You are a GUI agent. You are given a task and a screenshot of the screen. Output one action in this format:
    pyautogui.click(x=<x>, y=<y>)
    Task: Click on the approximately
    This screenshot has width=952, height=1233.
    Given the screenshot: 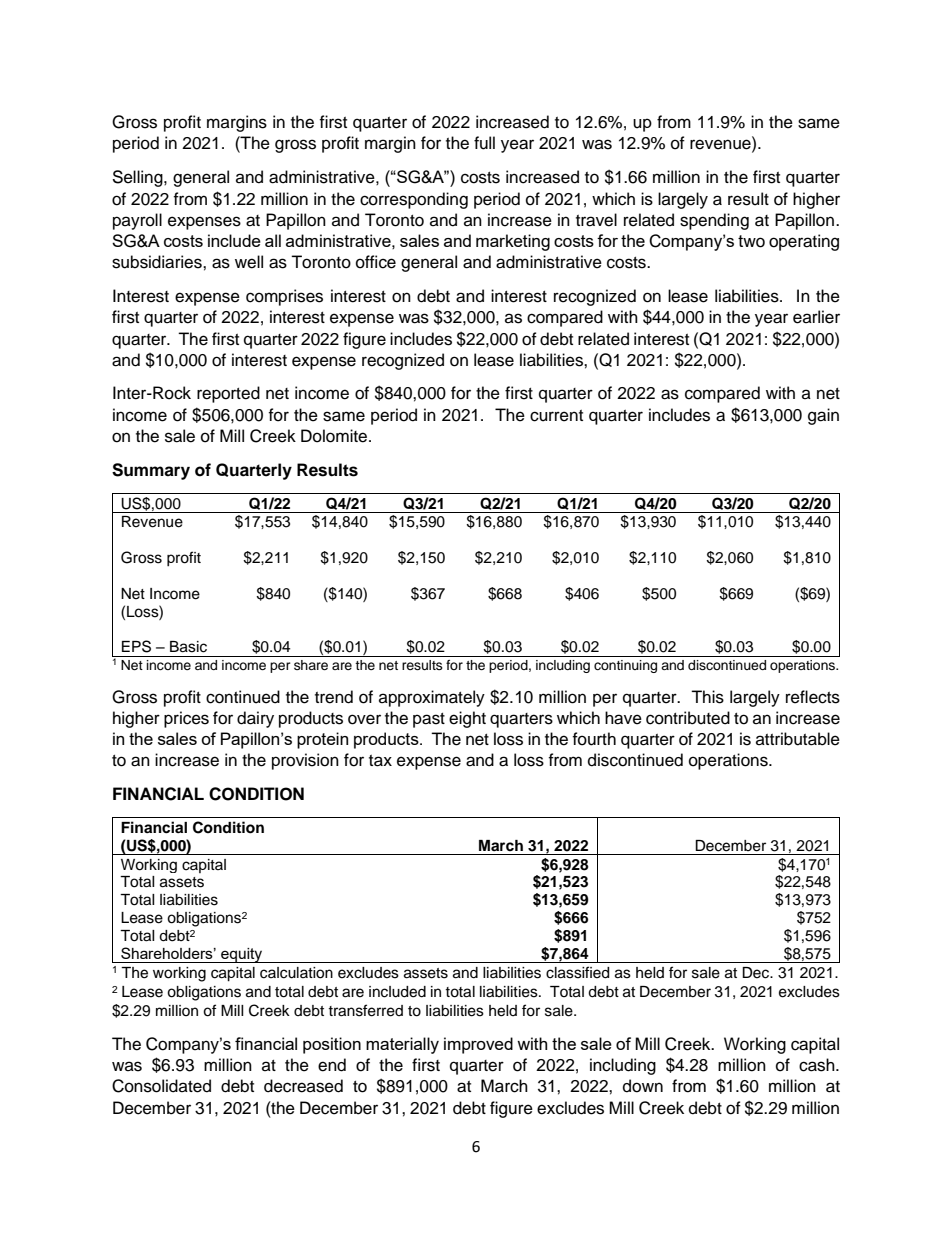 What is the action you would take?
    pyautogui.click(x=432, y=698)
